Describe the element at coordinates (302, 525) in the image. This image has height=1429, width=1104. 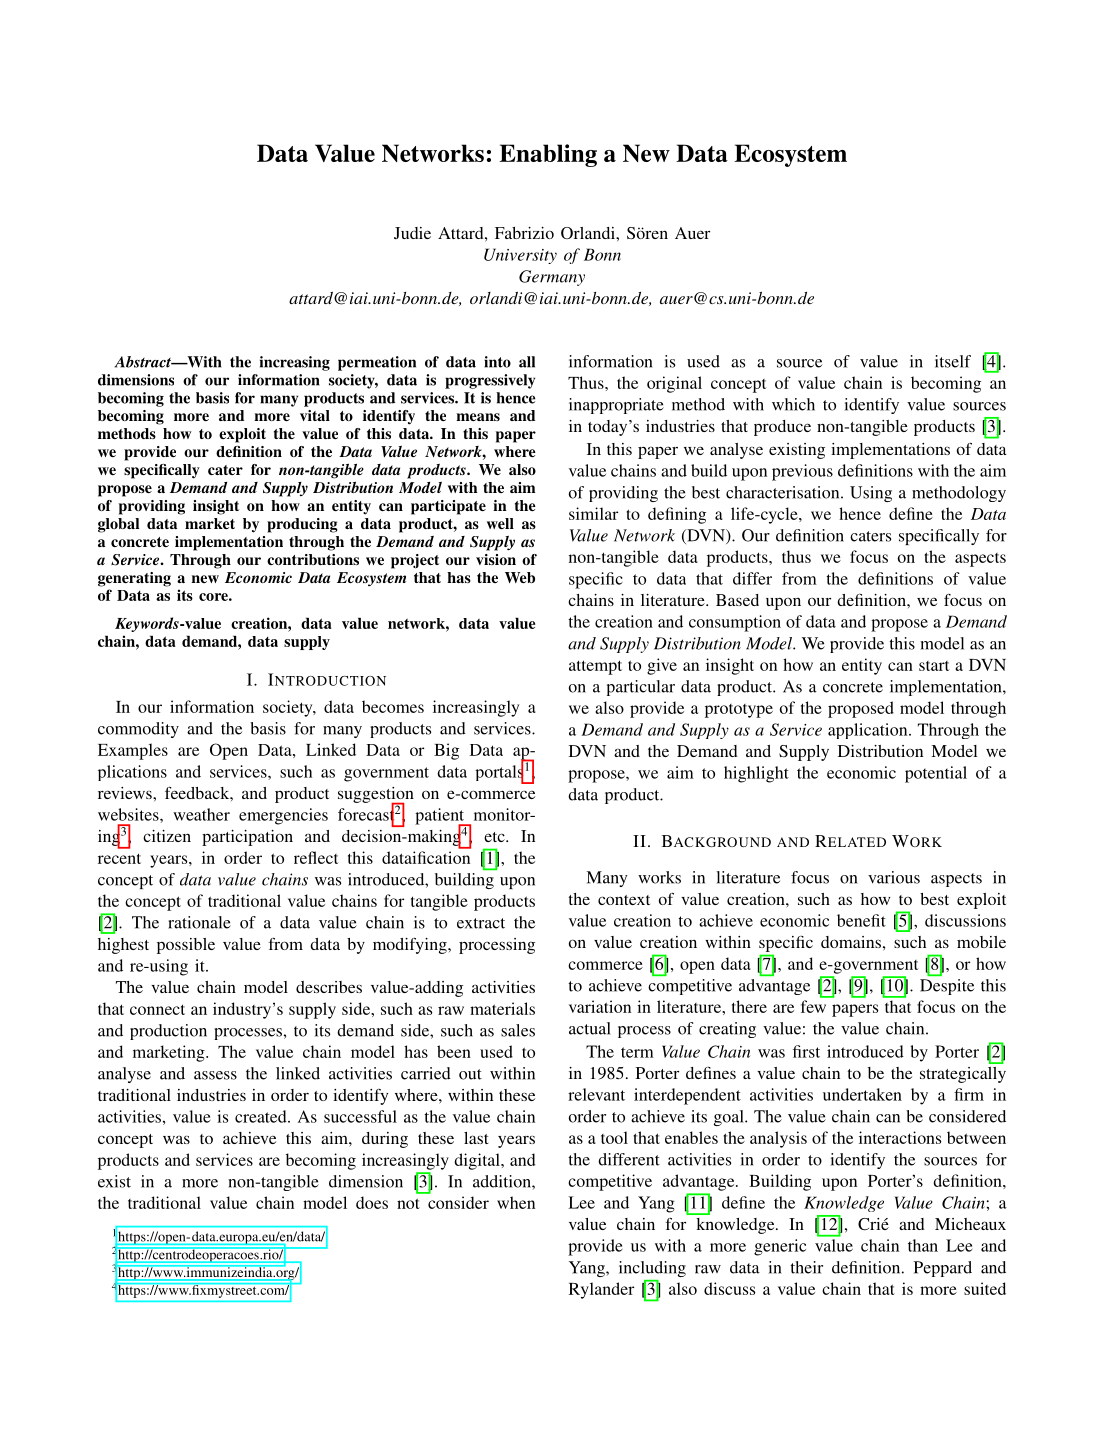
I see `producing` at that location.
